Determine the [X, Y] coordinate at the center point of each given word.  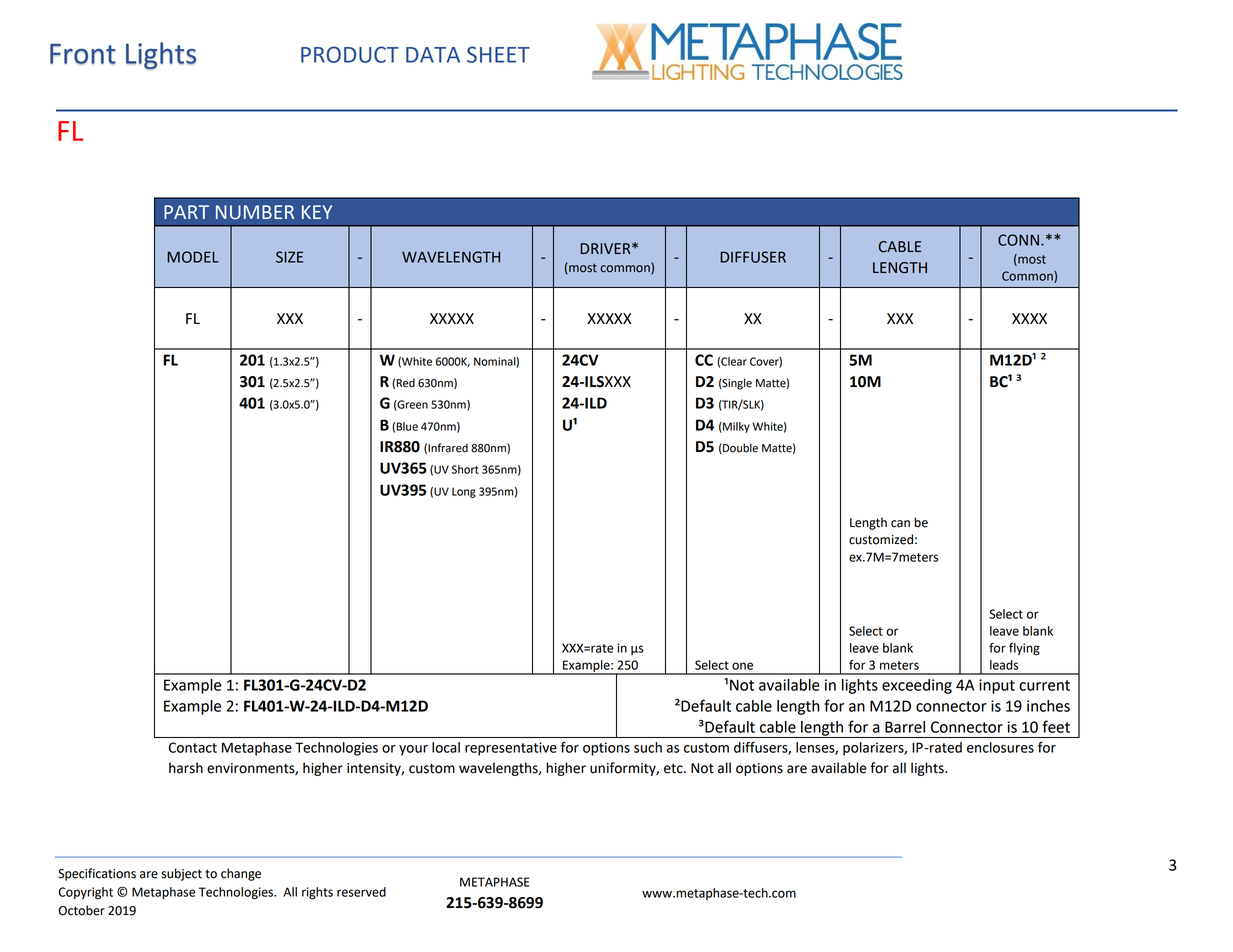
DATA [433, 55]
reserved [361, 892]
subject [181, 874]
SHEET [498, 54]
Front [83, 54]
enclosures [1000, 747]
